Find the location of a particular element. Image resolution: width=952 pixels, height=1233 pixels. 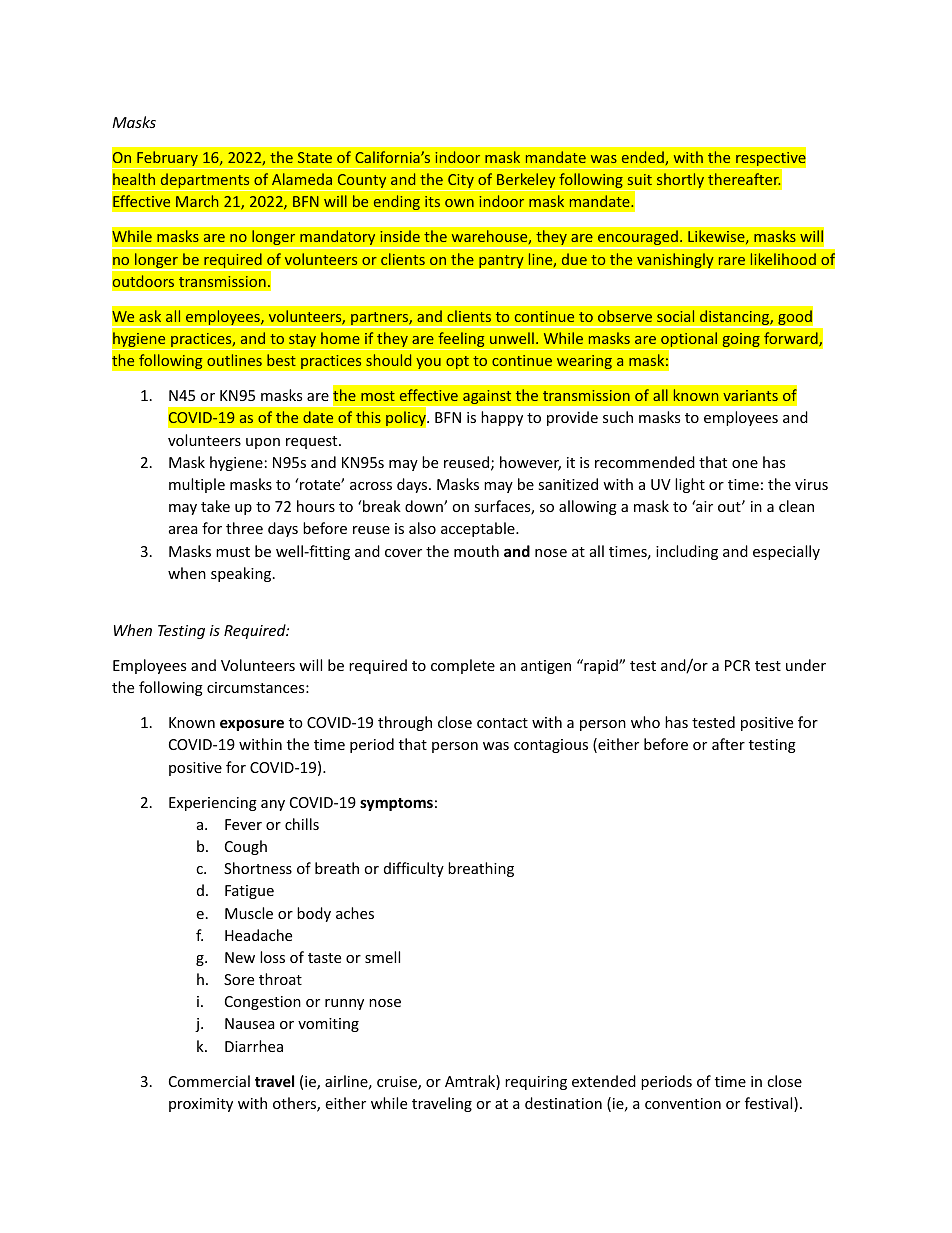

any is located at coordinates (273, 805).
